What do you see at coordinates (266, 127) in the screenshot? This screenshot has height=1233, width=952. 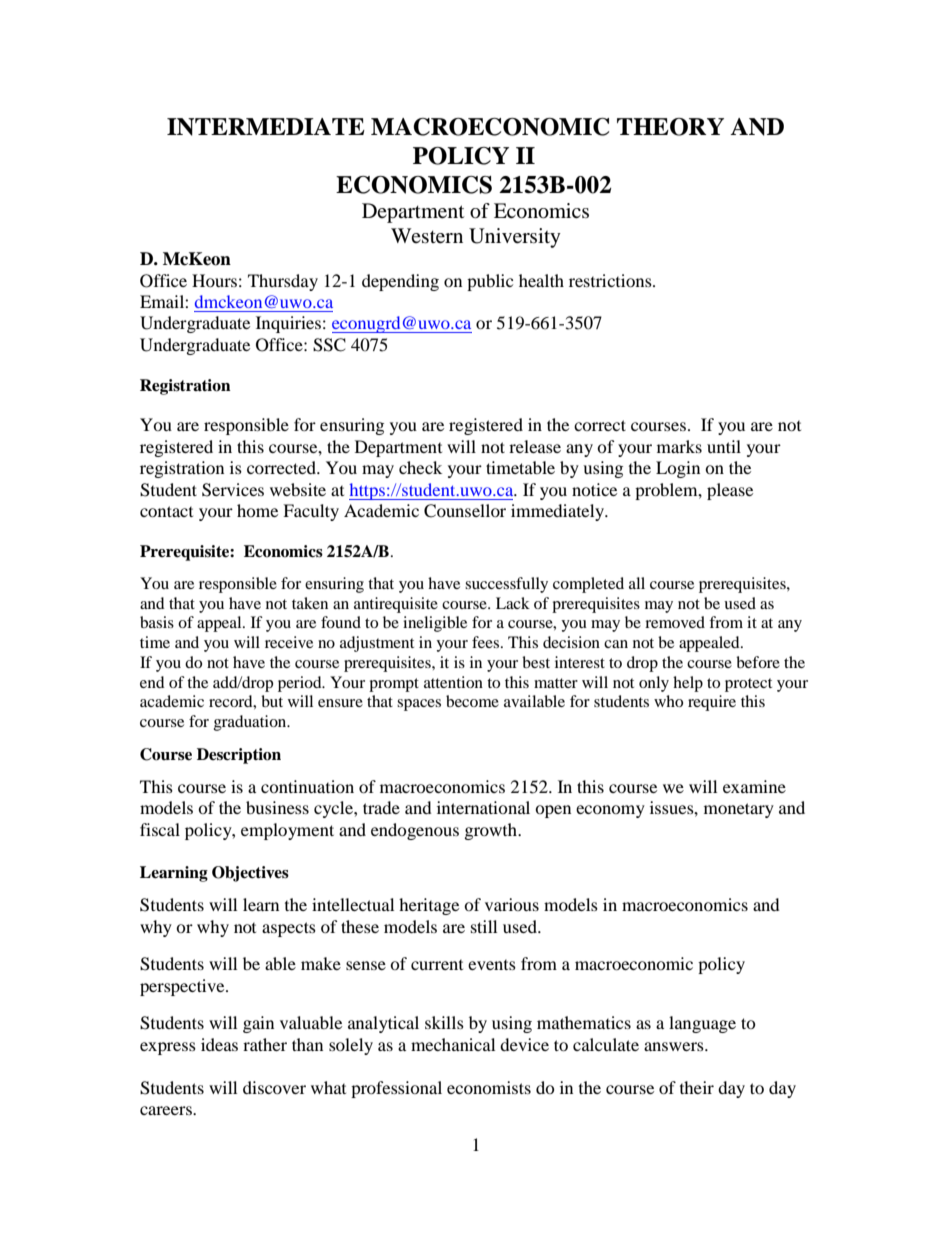 I see `INTERMEDIATE` at bounding box center [266, 127].
